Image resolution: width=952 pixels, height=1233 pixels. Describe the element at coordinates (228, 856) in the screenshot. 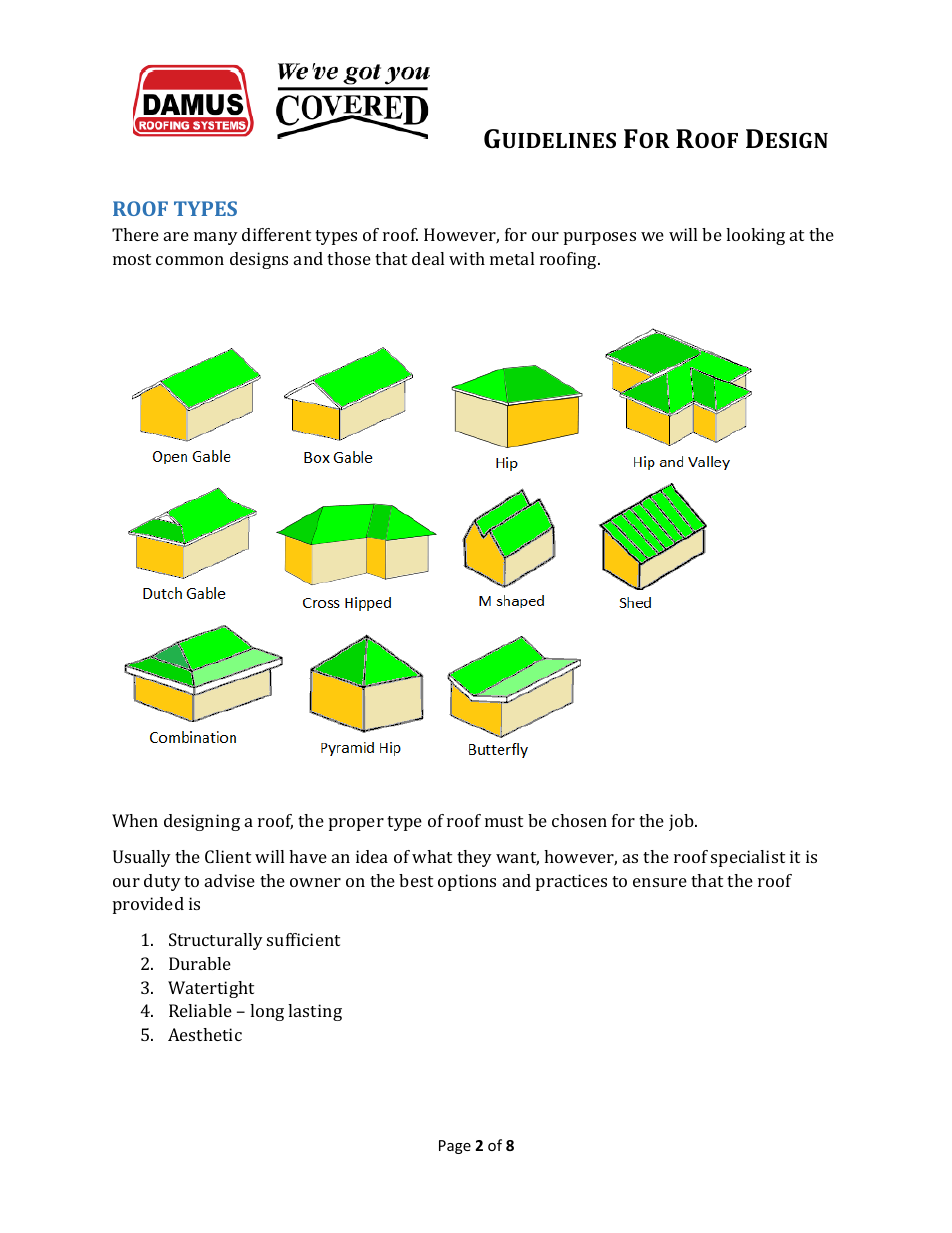

I see `Client` at that location.
